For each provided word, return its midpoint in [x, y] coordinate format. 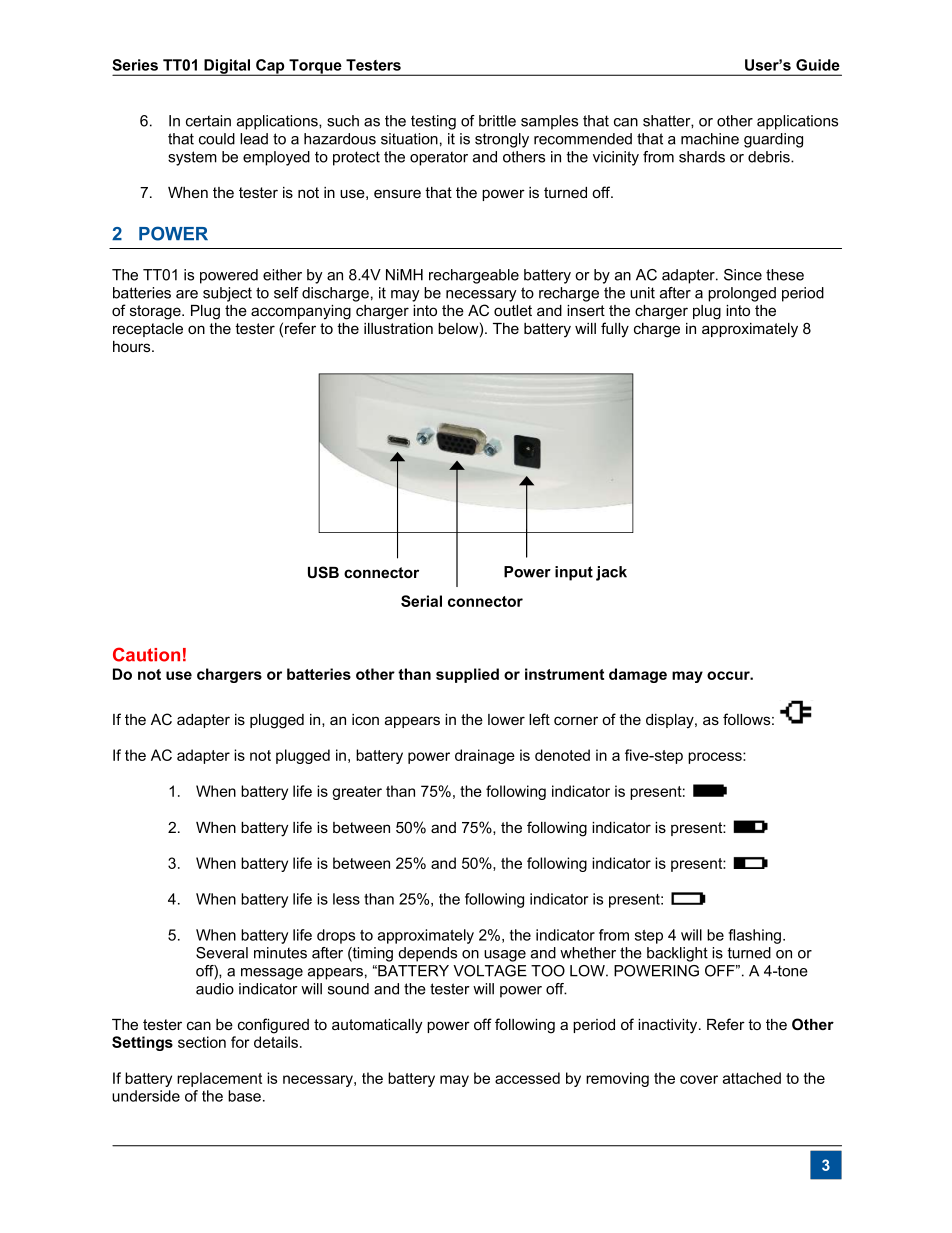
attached [752, 1078]
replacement [219, 1079]
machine [710, 139]
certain [208, 121]
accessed [527, 1078]
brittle [497, 121]
